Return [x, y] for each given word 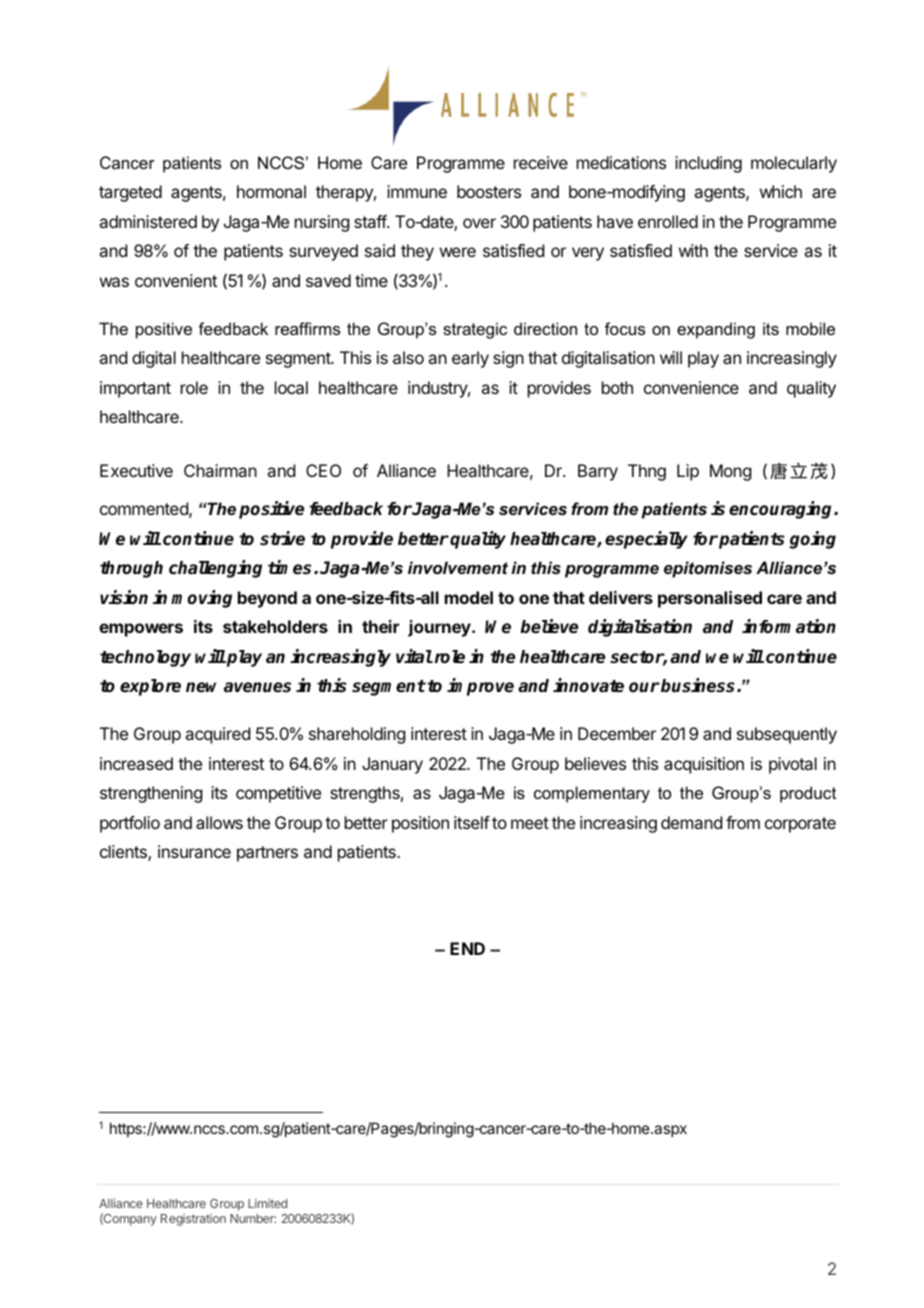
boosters [489, 191]
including [708, 164]
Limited [267, 1203]
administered [148, 221]
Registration [193, 1220]
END [467, 948]
